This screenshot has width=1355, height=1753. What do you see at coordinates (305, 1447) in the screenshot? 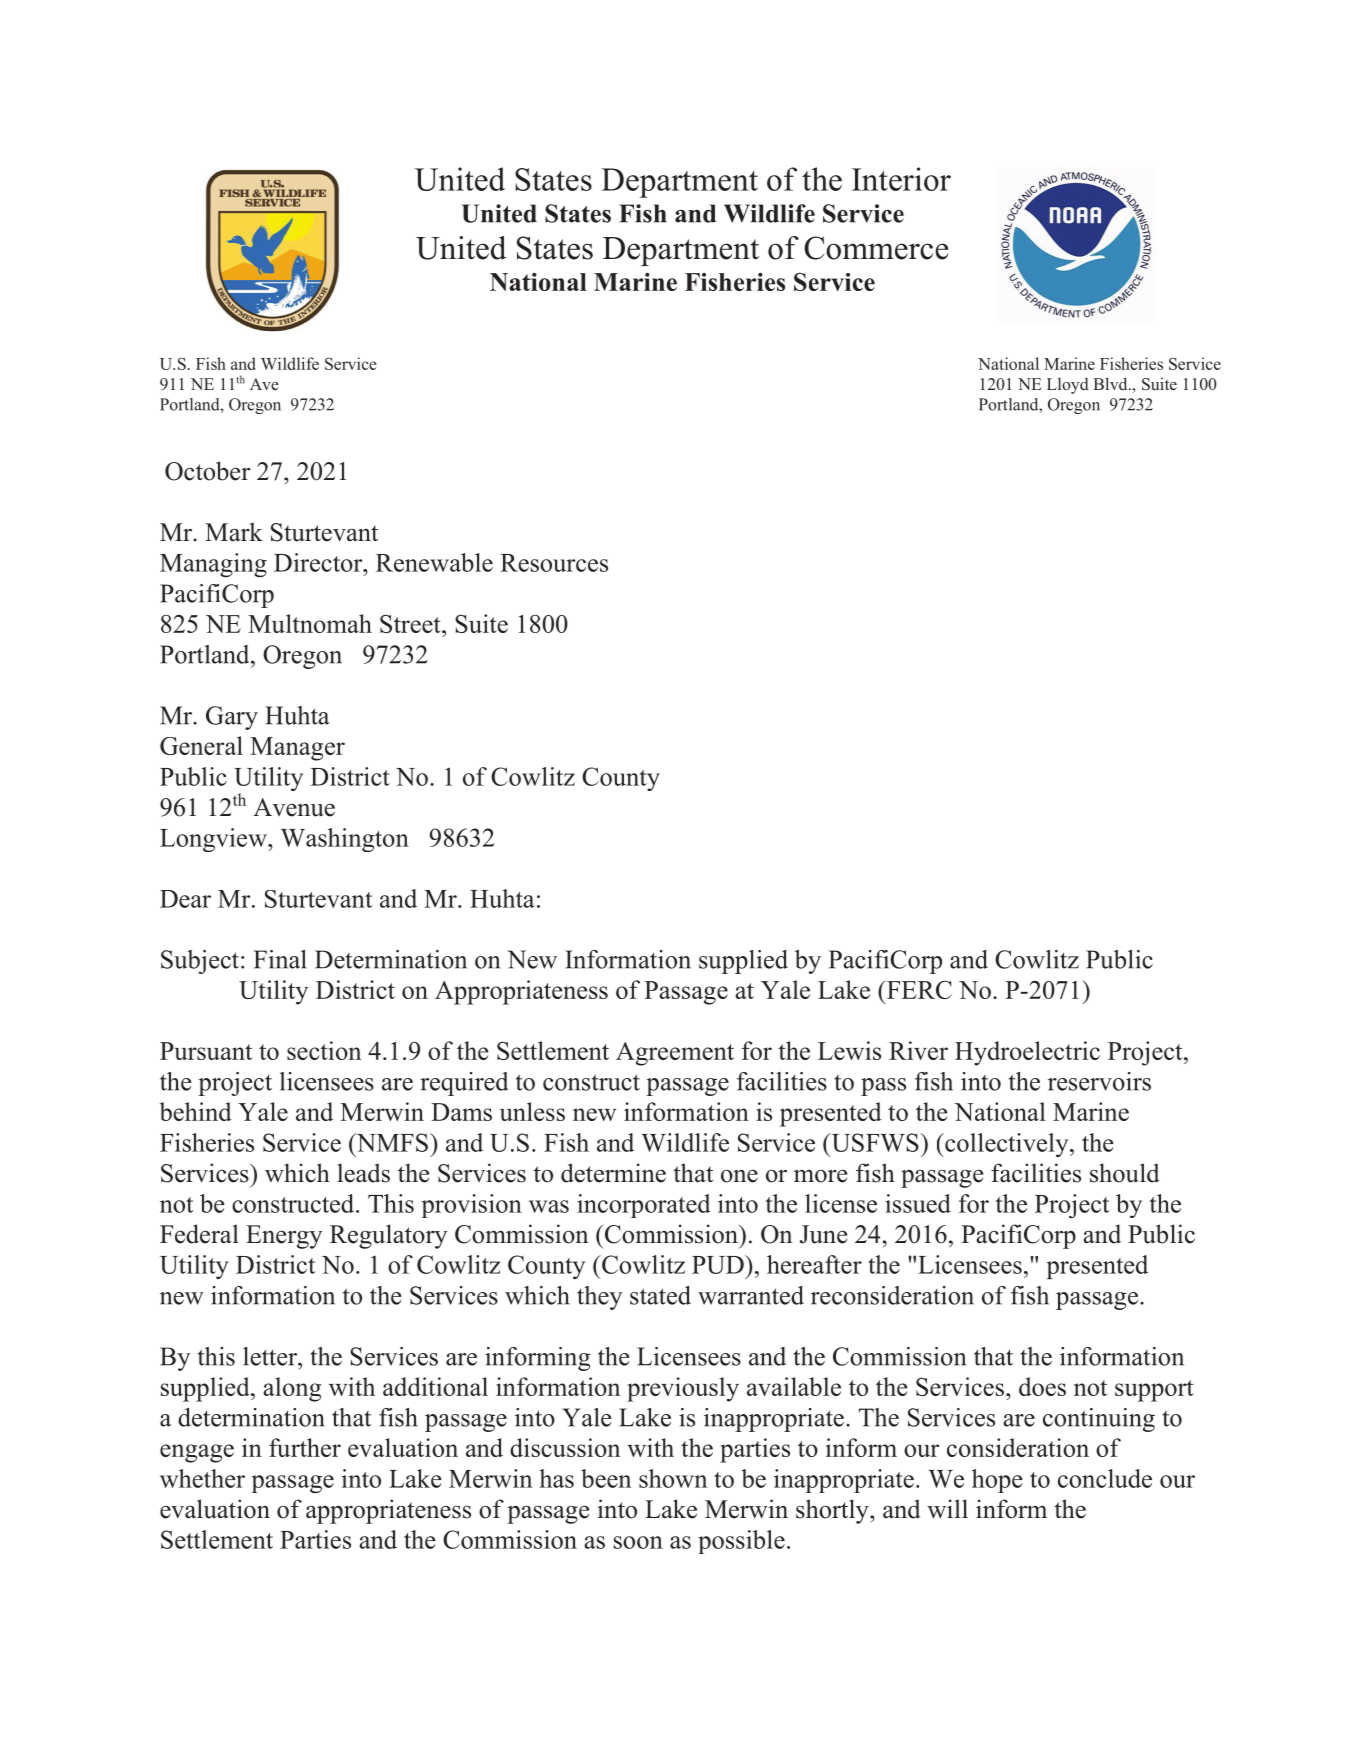
I see `further` at bounding box center [305, 1447].
